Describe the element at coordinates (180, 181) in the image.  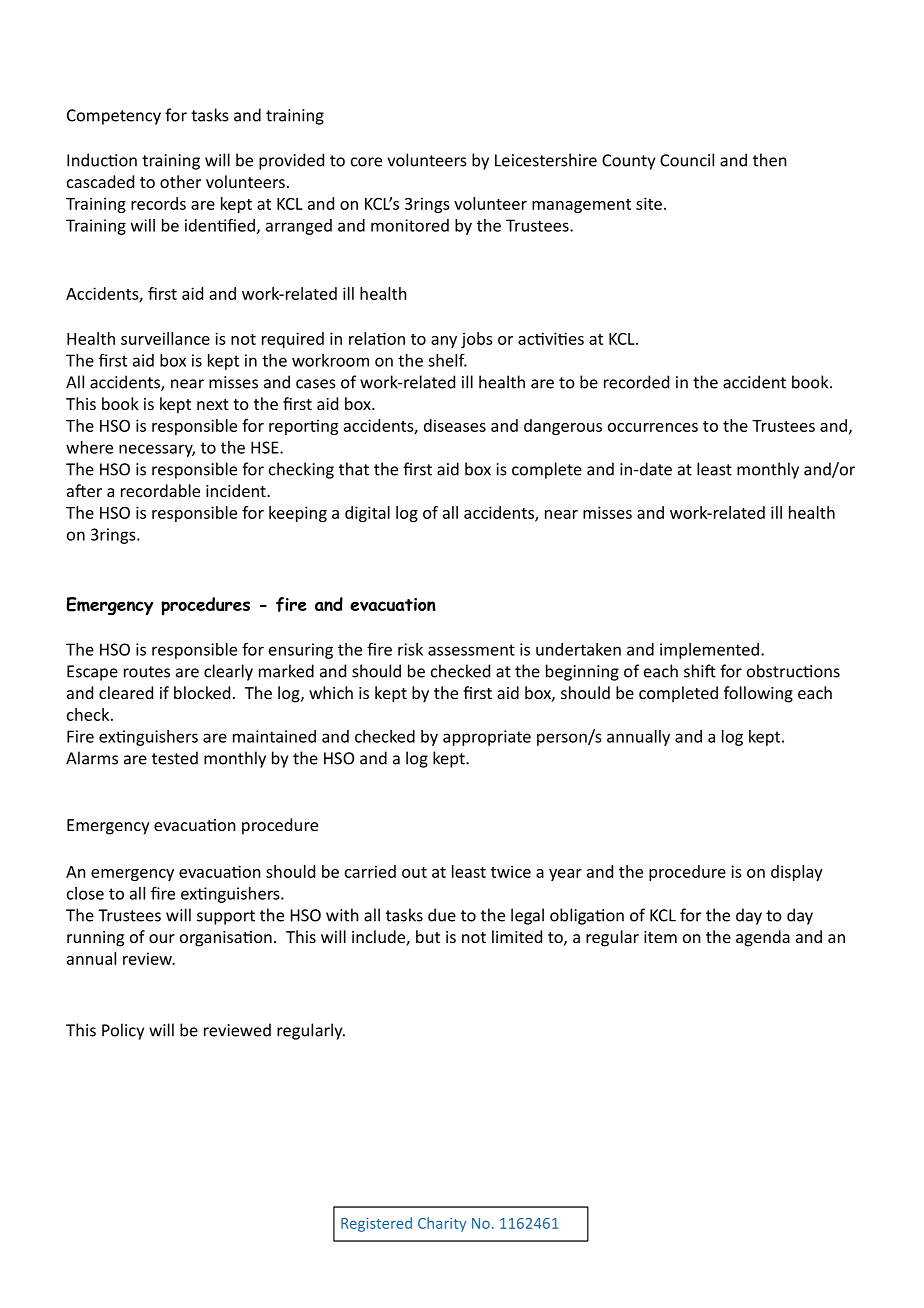
I see `other` at that location.
